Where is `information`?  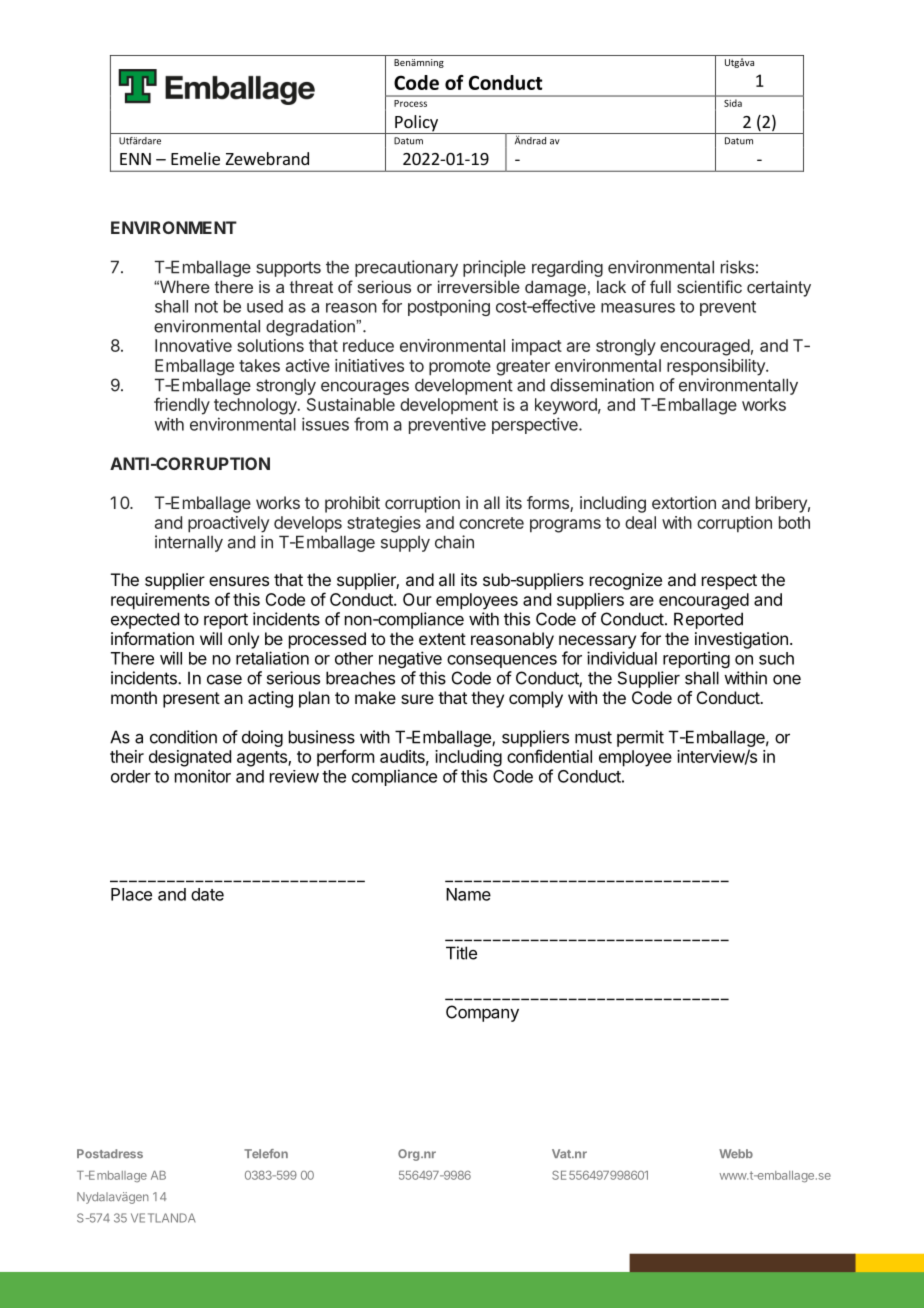 information is located at coordinates (152, 638).
